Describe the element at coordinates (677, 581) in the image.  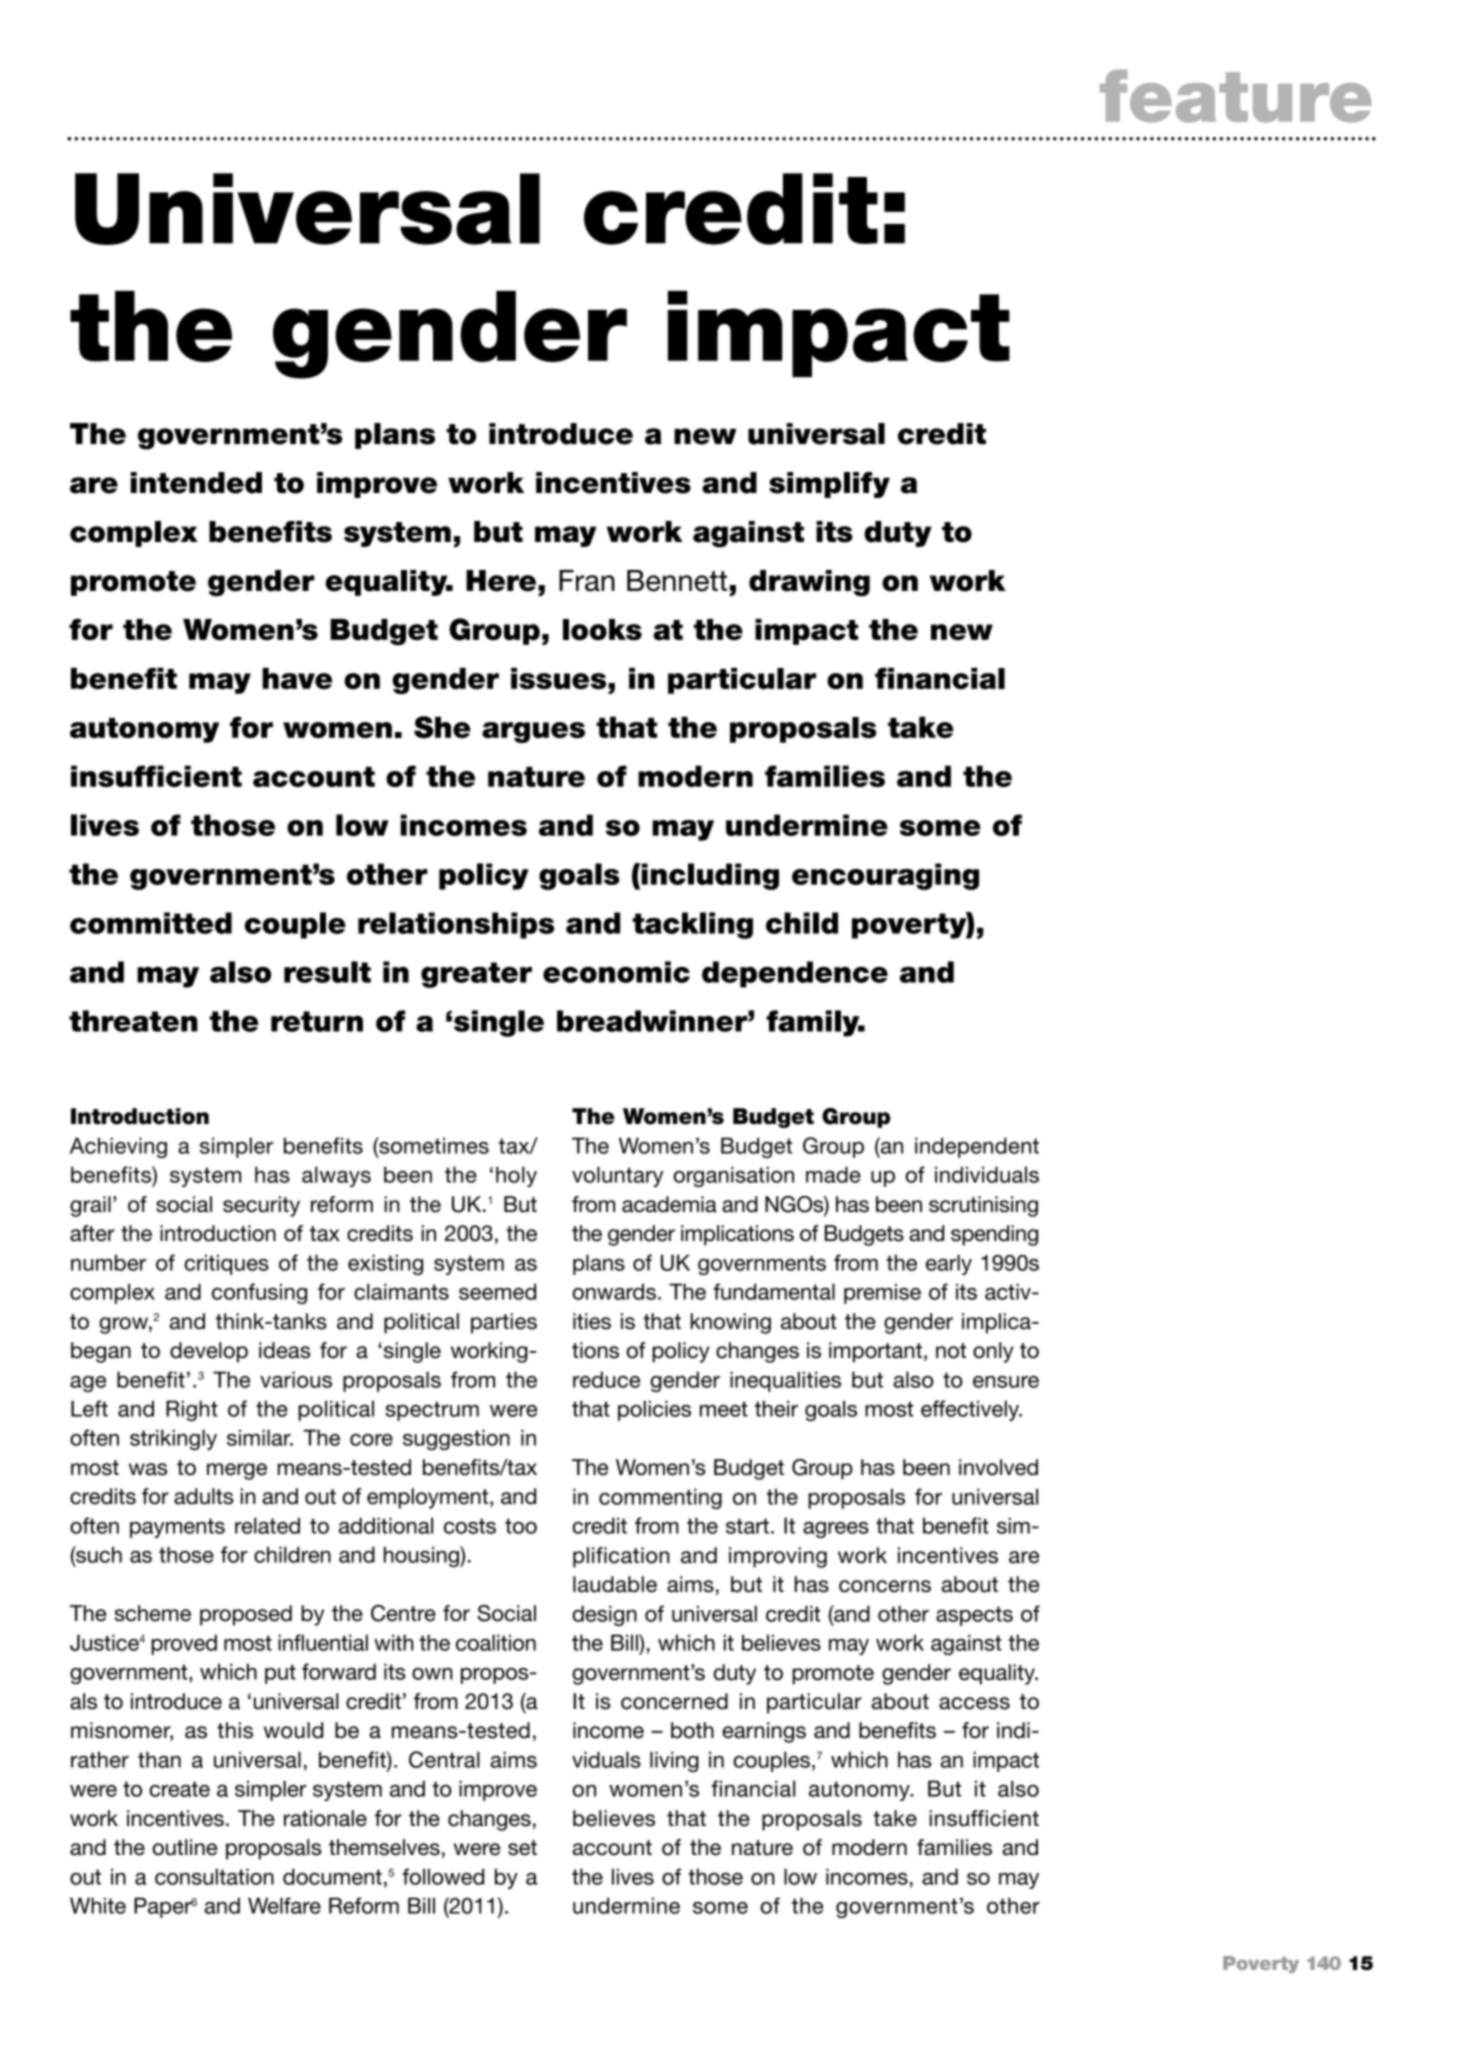
I see `Bennett` at that location.
